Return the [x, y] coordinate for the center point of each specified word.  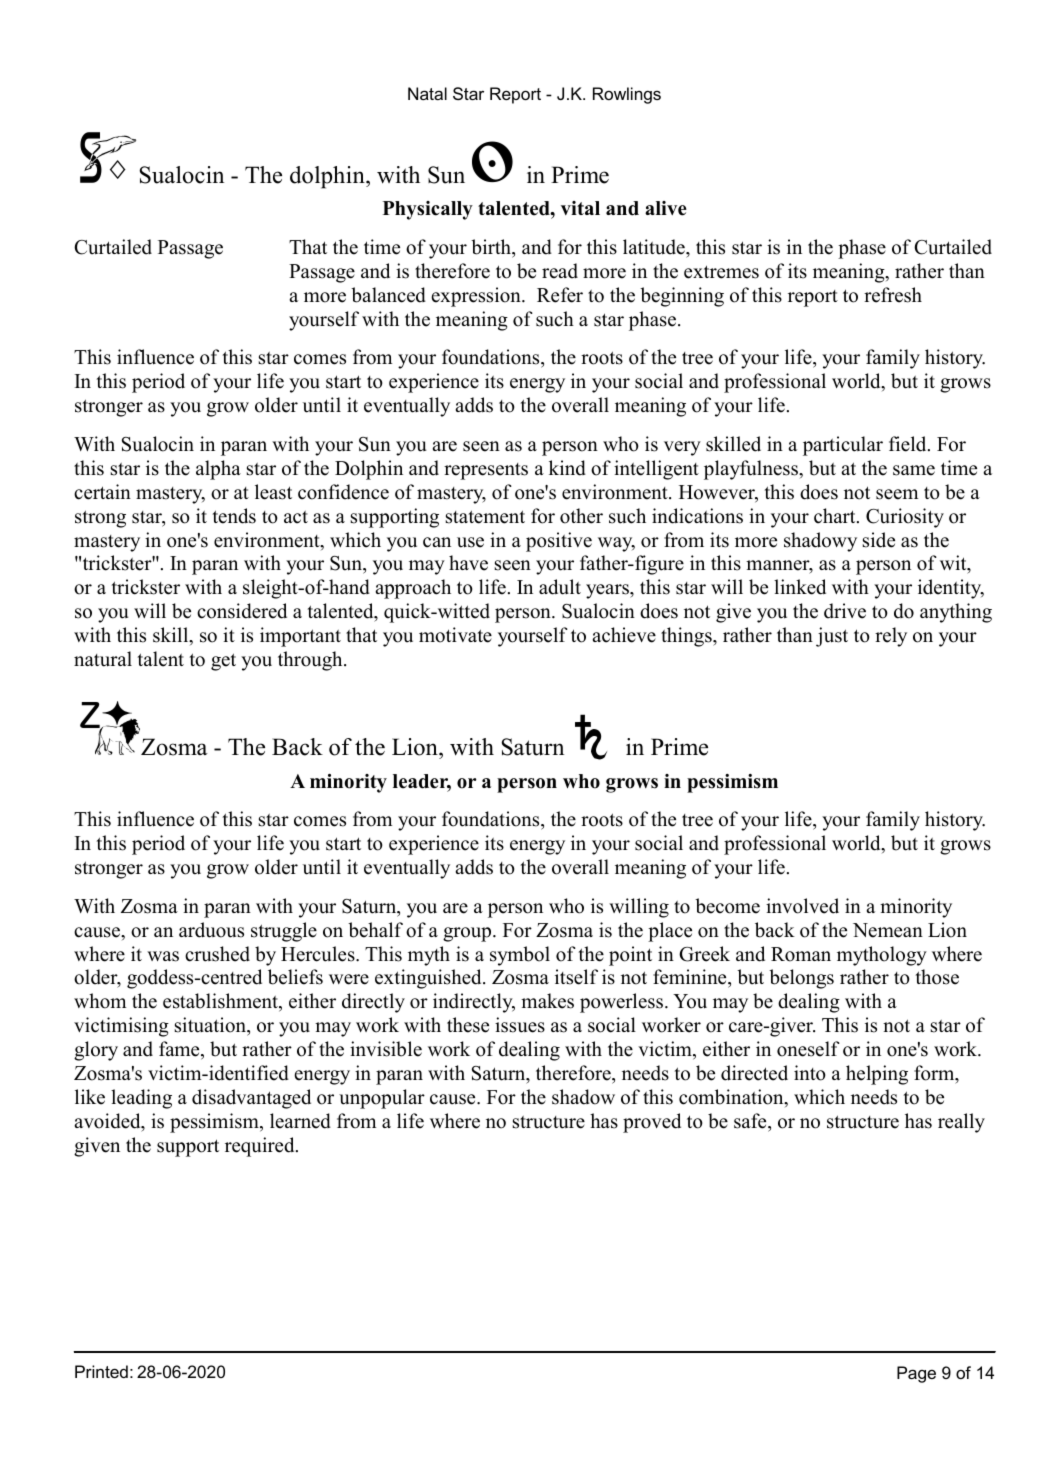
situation [211, 1026]
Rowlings [627, 95]
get [223, 662]
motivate [455, 635]
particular [843, 446]
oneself [808, 1049]
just [832, 637]
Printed [101, 1371]
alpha [218, 470]
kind [567, 468]
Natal [427, 93]
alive [666, 208]
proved [652, 1123]
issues [520, 1025]
